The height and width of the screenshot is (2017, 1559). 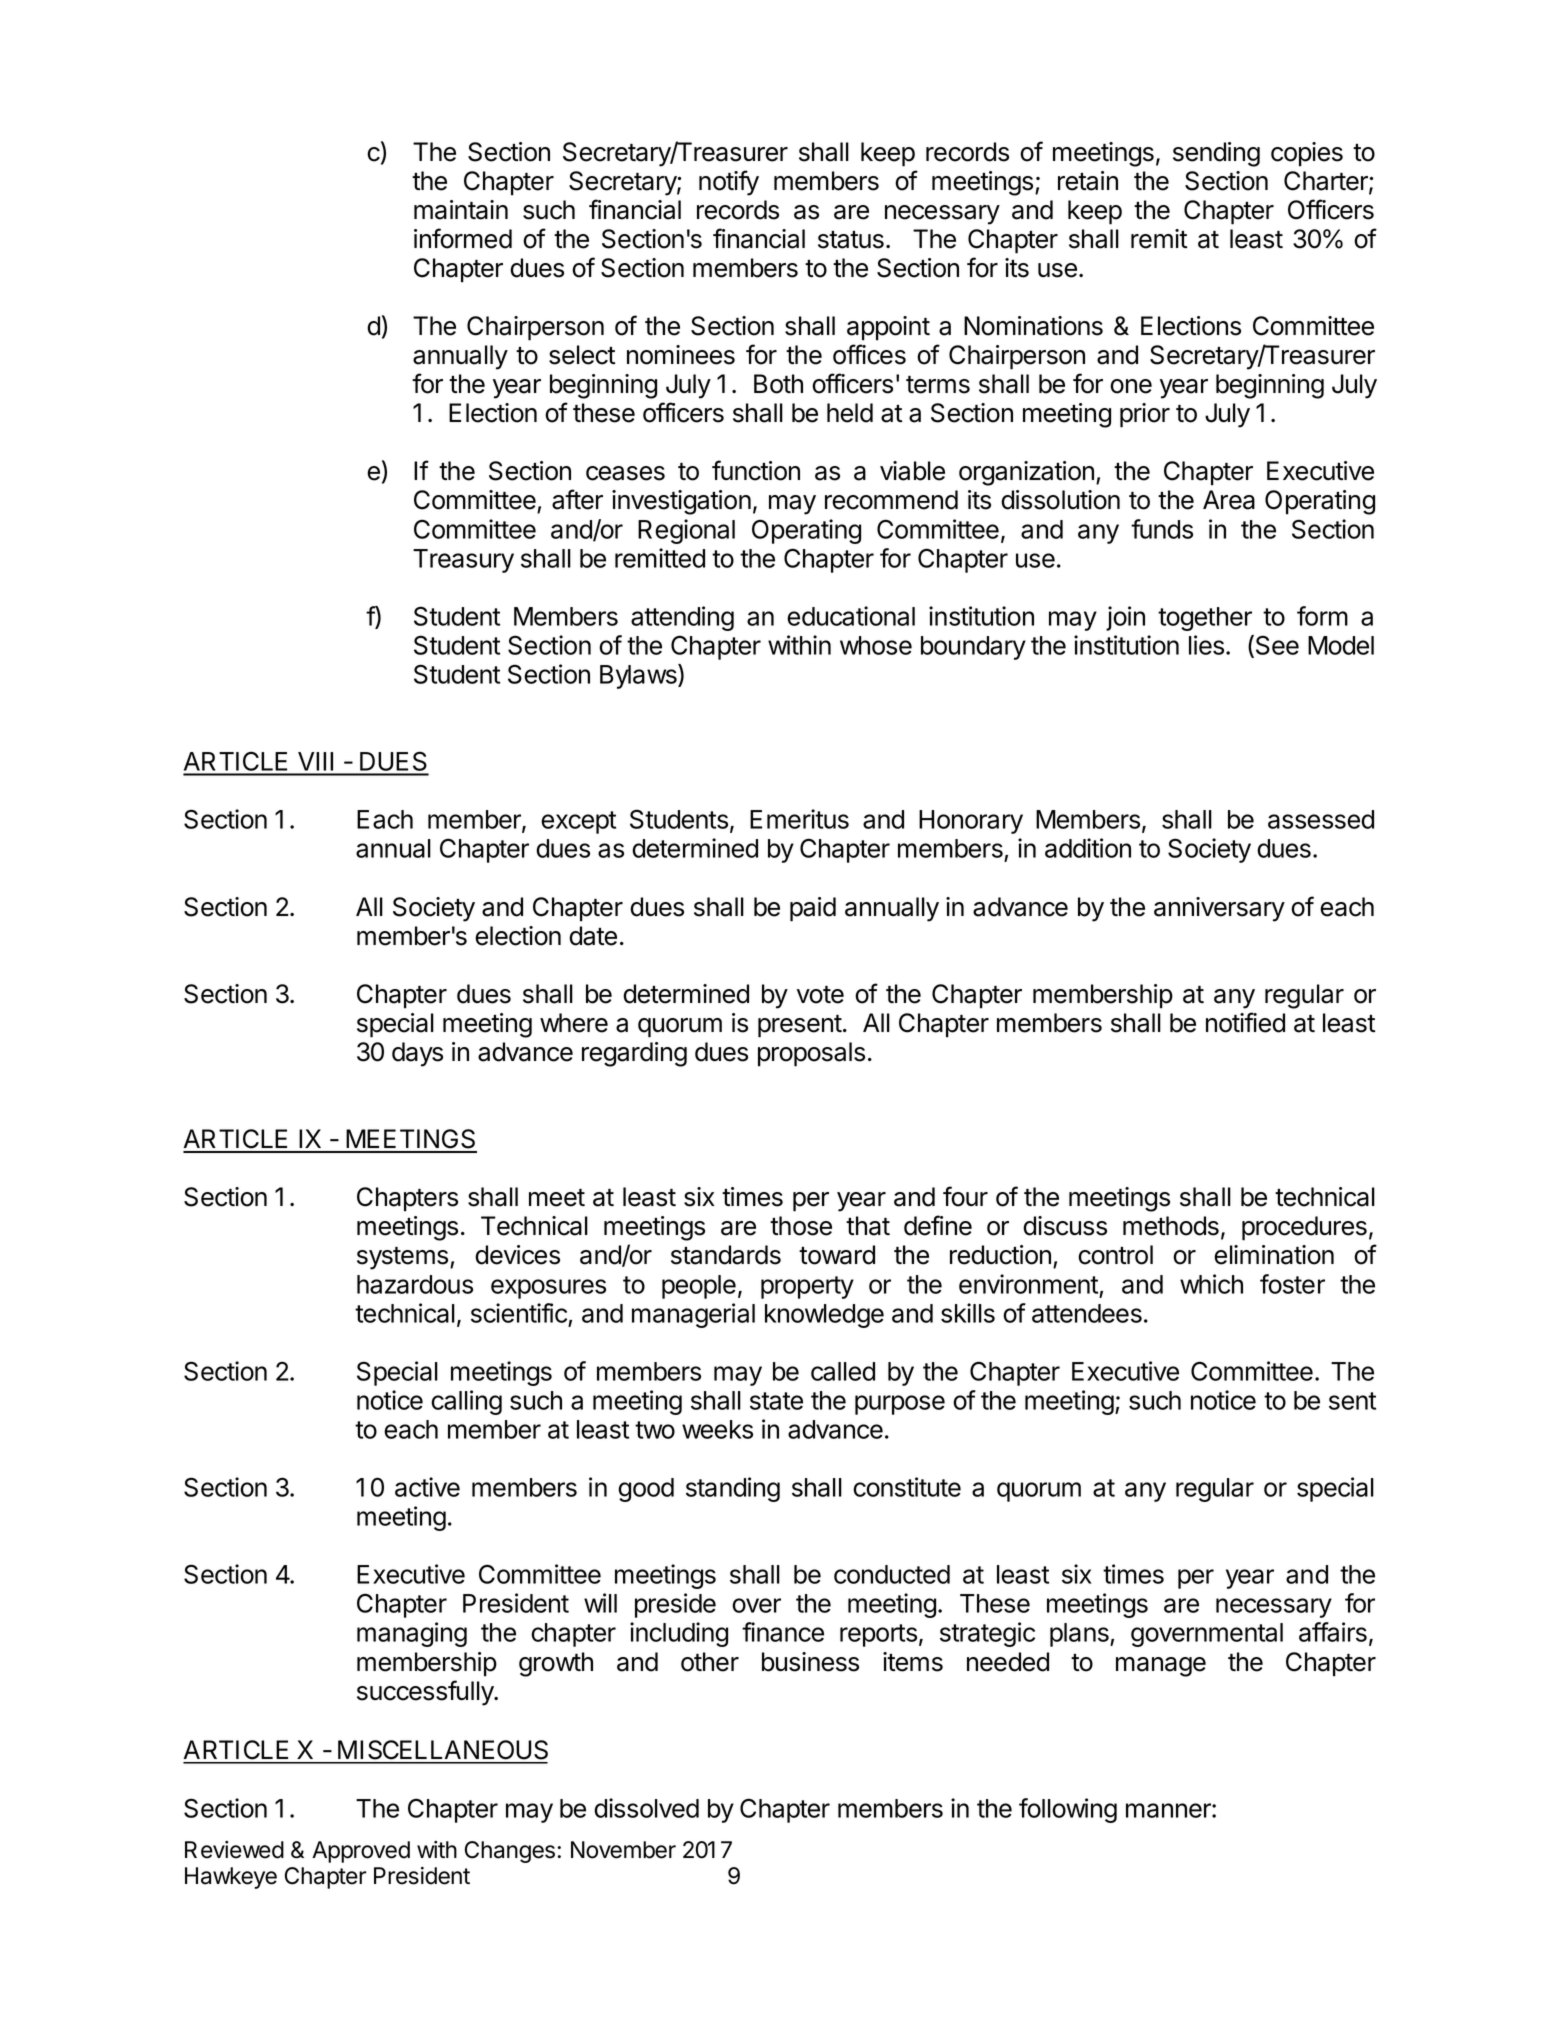 I want to click on dissolved, so click(x=646, y=1808).
